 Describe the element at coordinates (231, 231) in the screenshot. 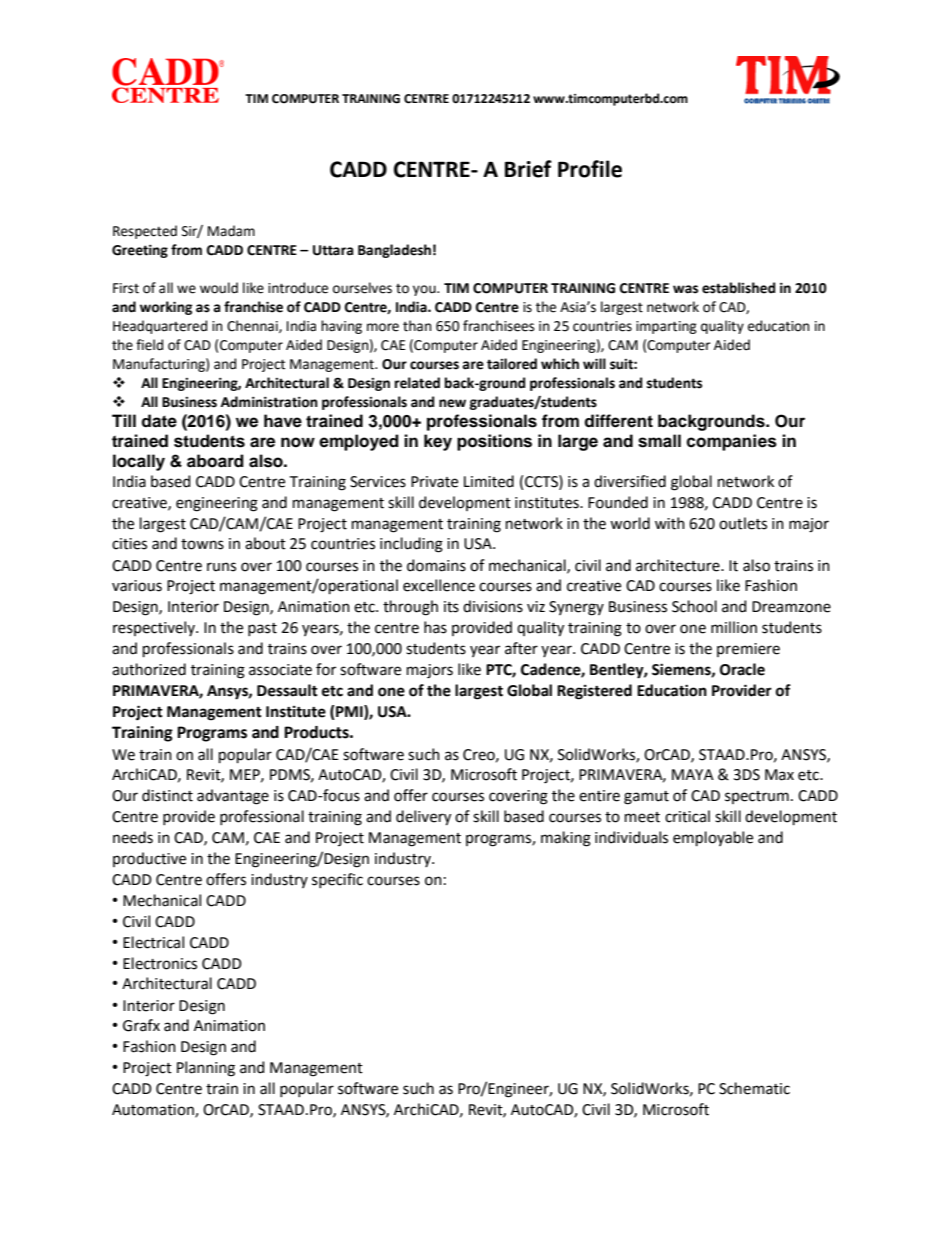

I see `Madam` at that location.
